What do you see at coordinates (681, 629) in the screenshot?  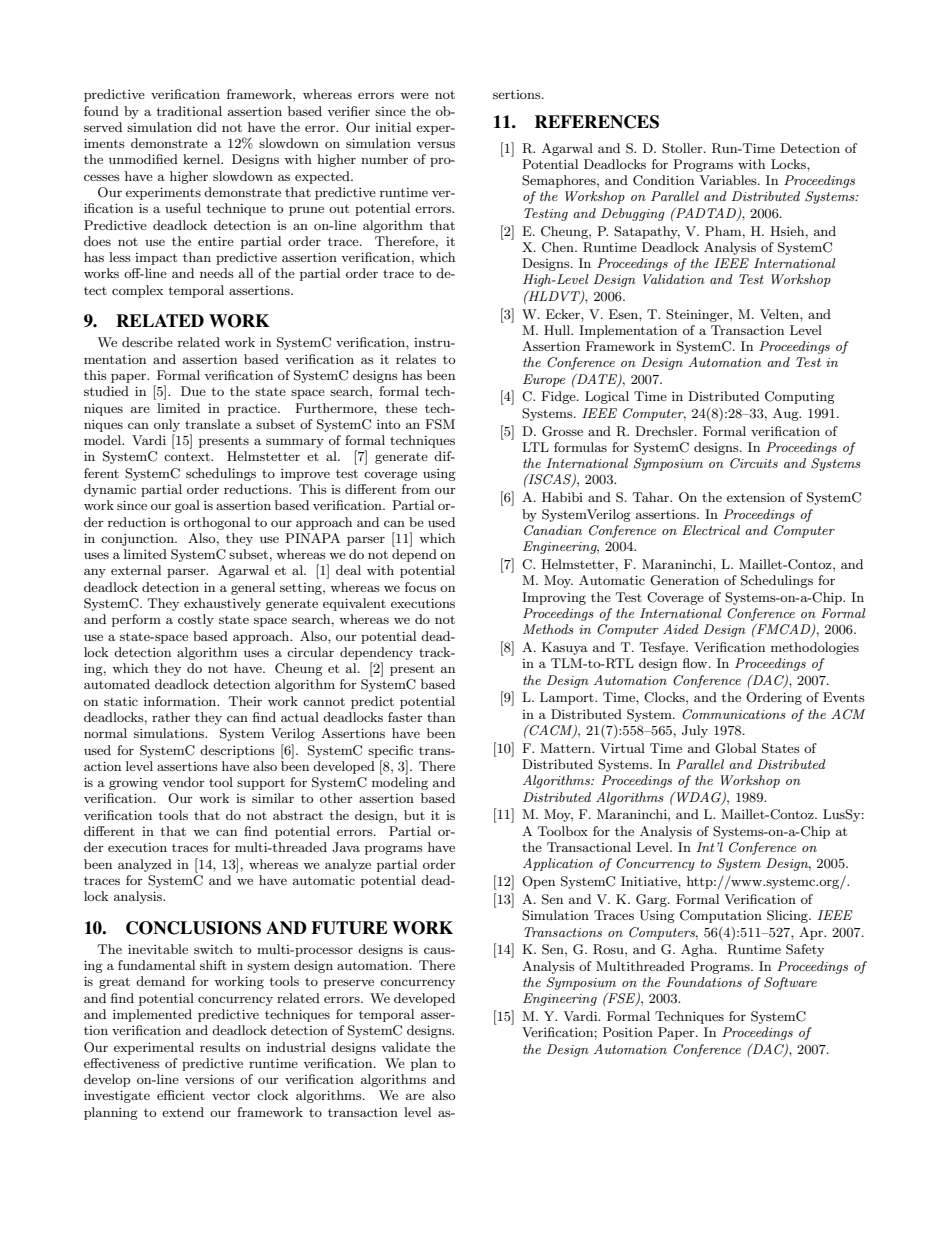 I see `Aided` at bounding box center [681, 629].
